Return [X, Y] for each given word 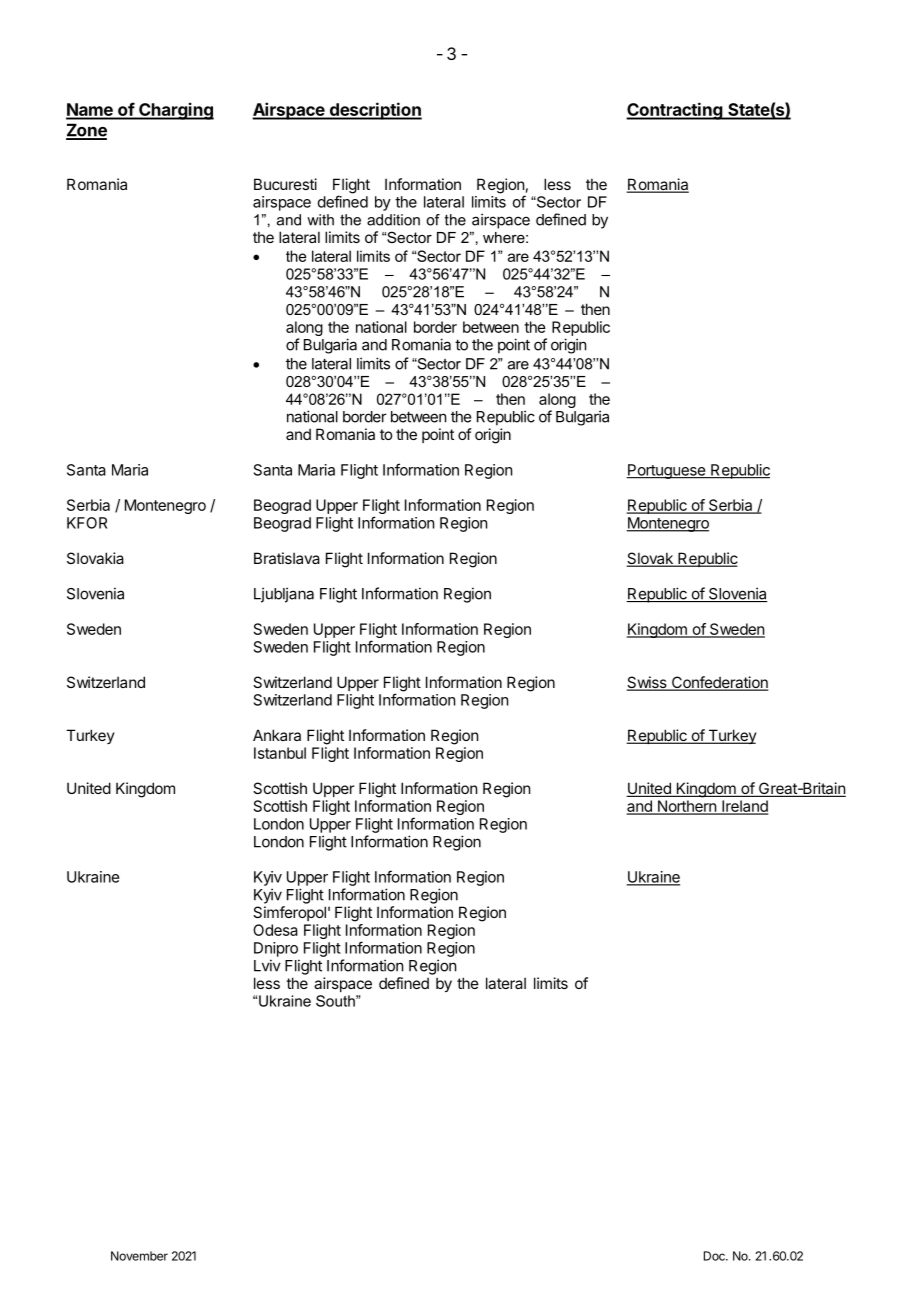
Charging [175, 111]
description [374, 111]
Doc [715, 1256]
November [139, 1256]
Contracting [675, 111]
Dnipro [276, 949]
